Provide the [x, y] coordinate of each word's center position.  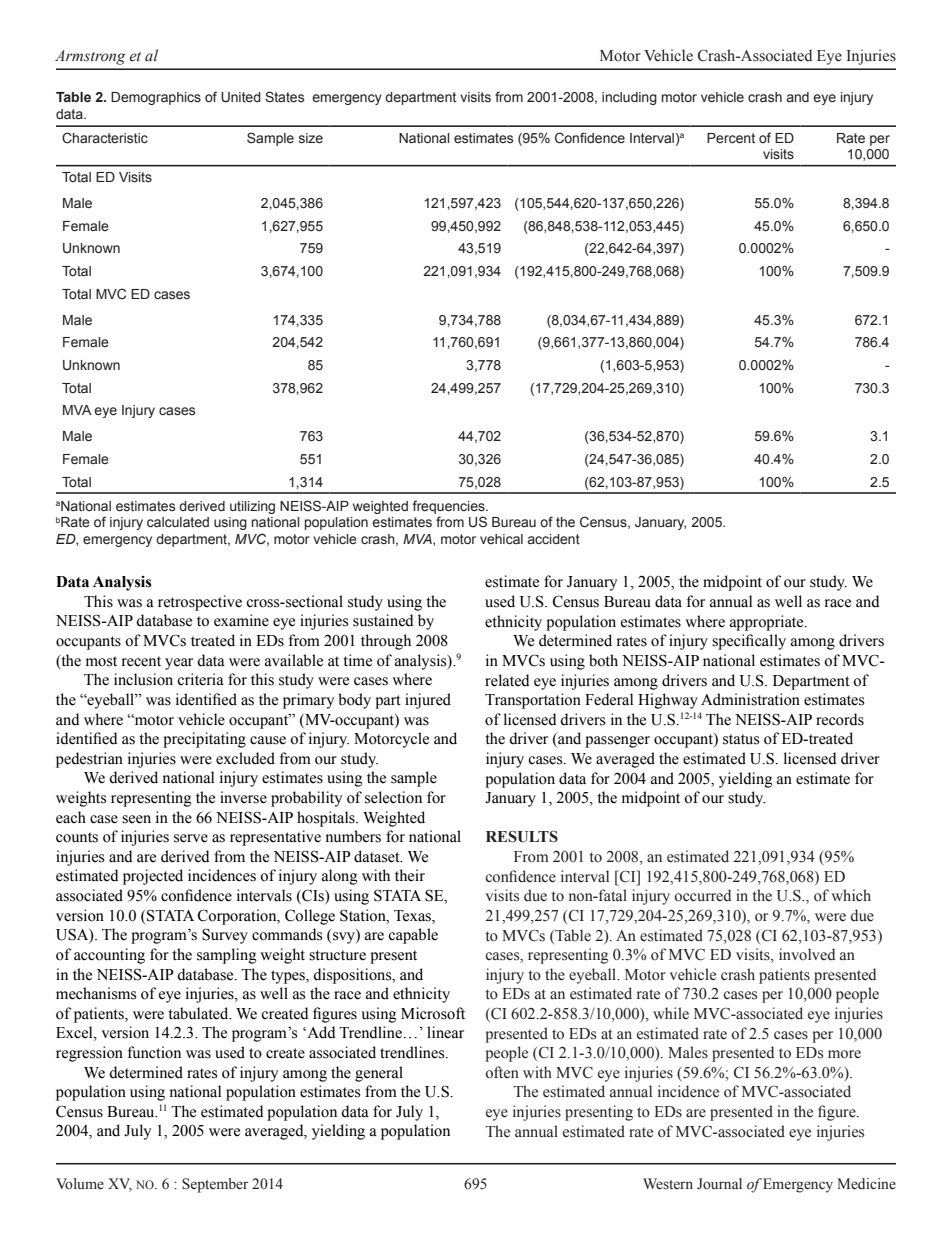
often [502, 1072]
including [629, 98]
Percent [731, 138]
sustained [383, 620]
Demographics [156, 98]
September [215, 1185]
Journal [719, 1184]
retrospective [200, 603]
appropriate [768, 623]
